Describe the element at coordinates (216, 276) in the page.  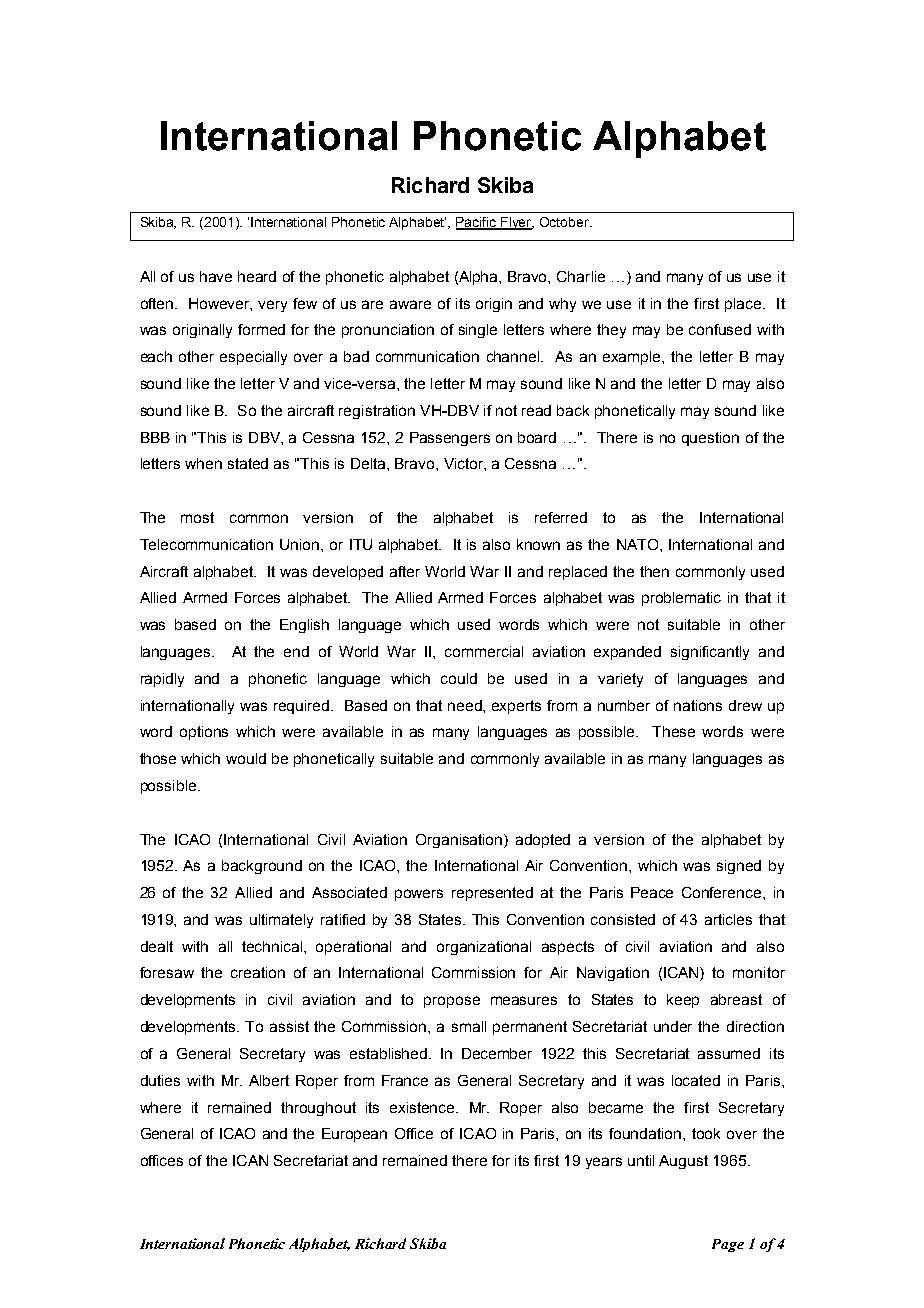
I see `have` at that location.
